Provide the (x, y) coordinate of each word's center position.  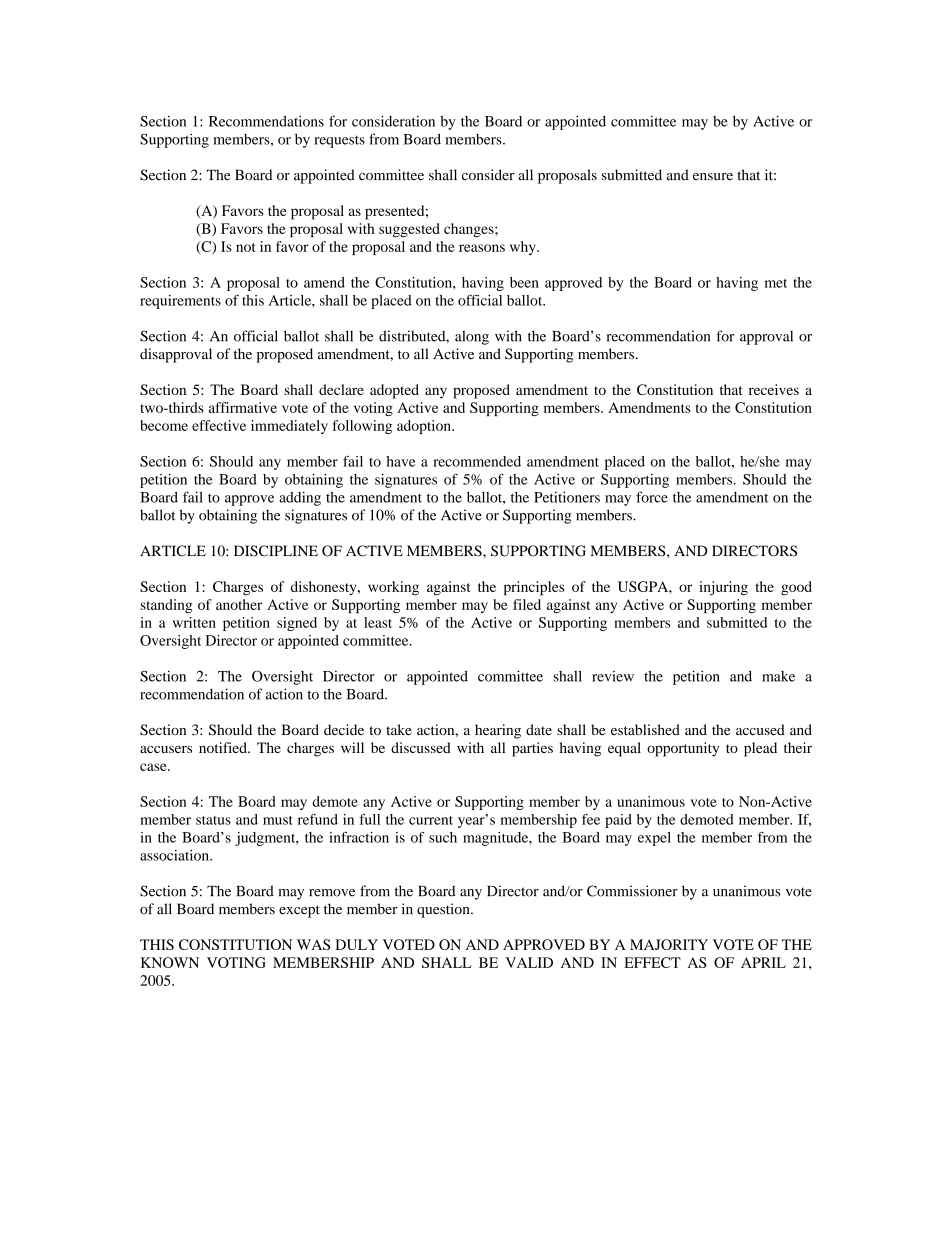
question (444, 910)
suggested (409, 230)
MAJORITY (669, 944)
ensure (713, 177)
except (299, 911)
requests (339, 142)
